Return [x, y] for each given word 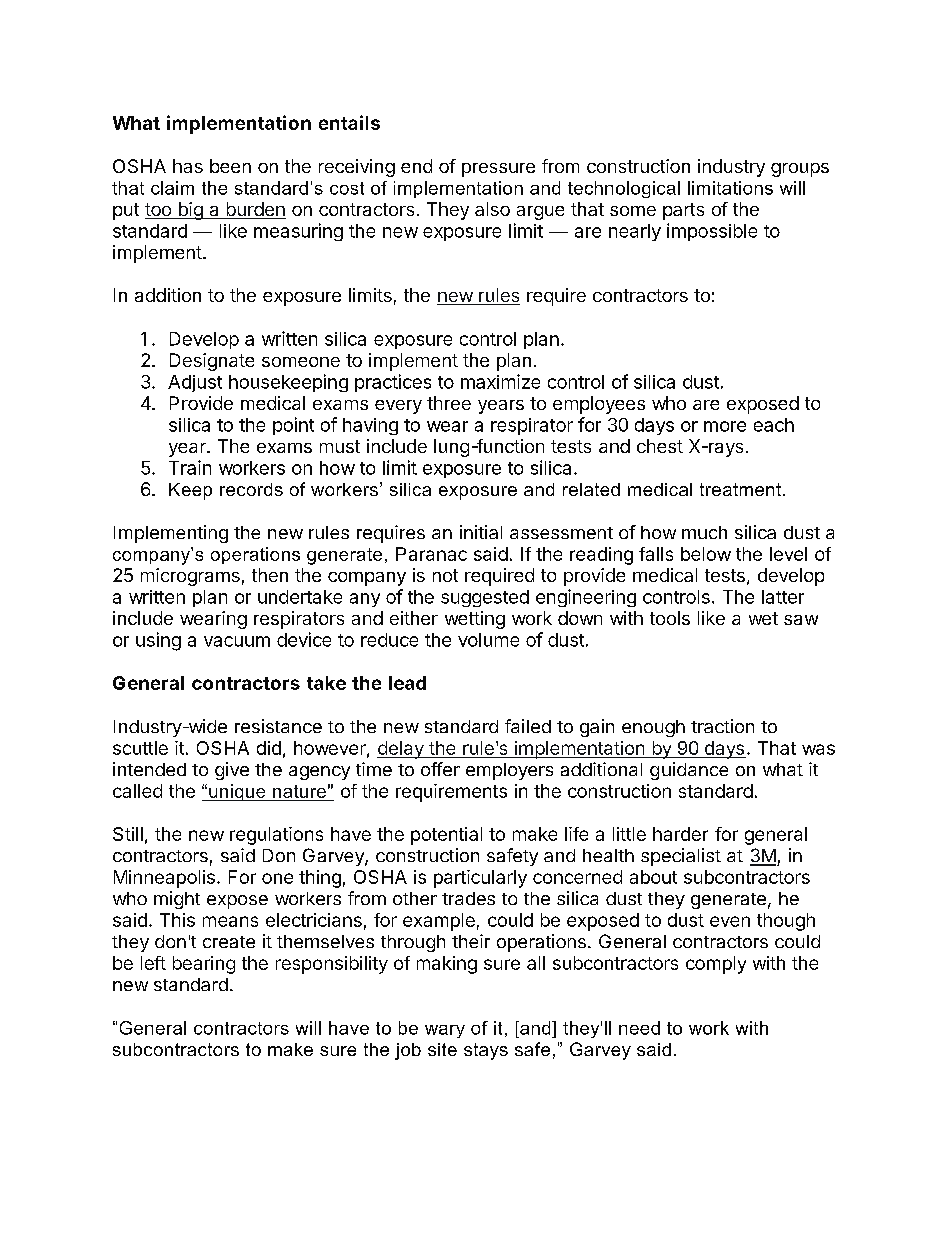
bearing [204, 965]
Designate [212, 362]
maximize [500, 381]
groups [800, 170]
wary [445, 1031]
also [492, 209]
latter [783, 597]
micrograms [190, 577]
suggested [485, 598]
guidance [689, 771]
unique [237, 792]
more [725, 426]
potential [446, 836]
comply [716, 965]
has [188, 166]
